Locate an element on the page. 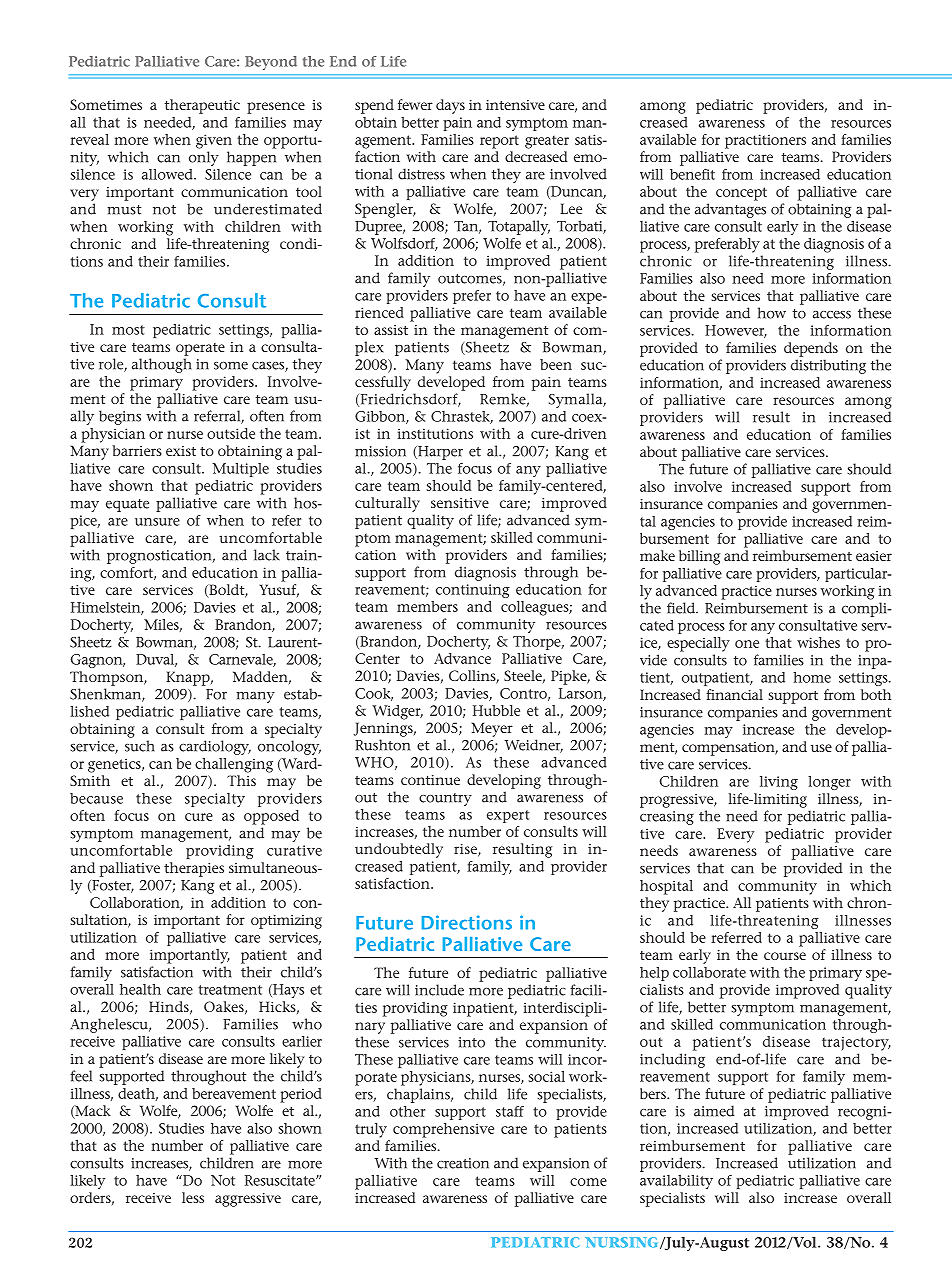 This document has width=952, height=1275. country is located at coordinates (445, 799).
